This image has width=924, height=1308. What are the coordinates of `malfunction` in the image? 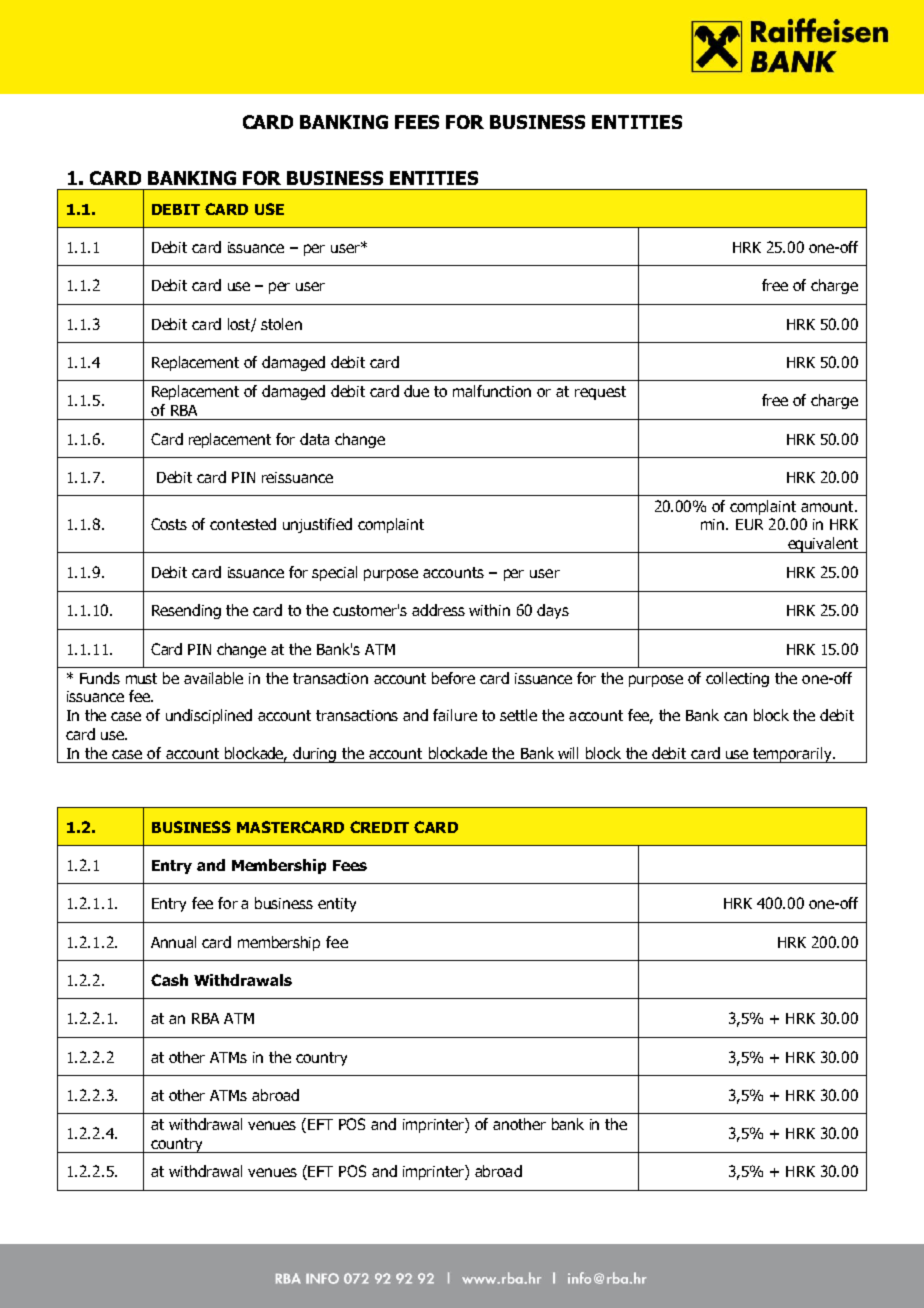 It's located at (492, 391).
